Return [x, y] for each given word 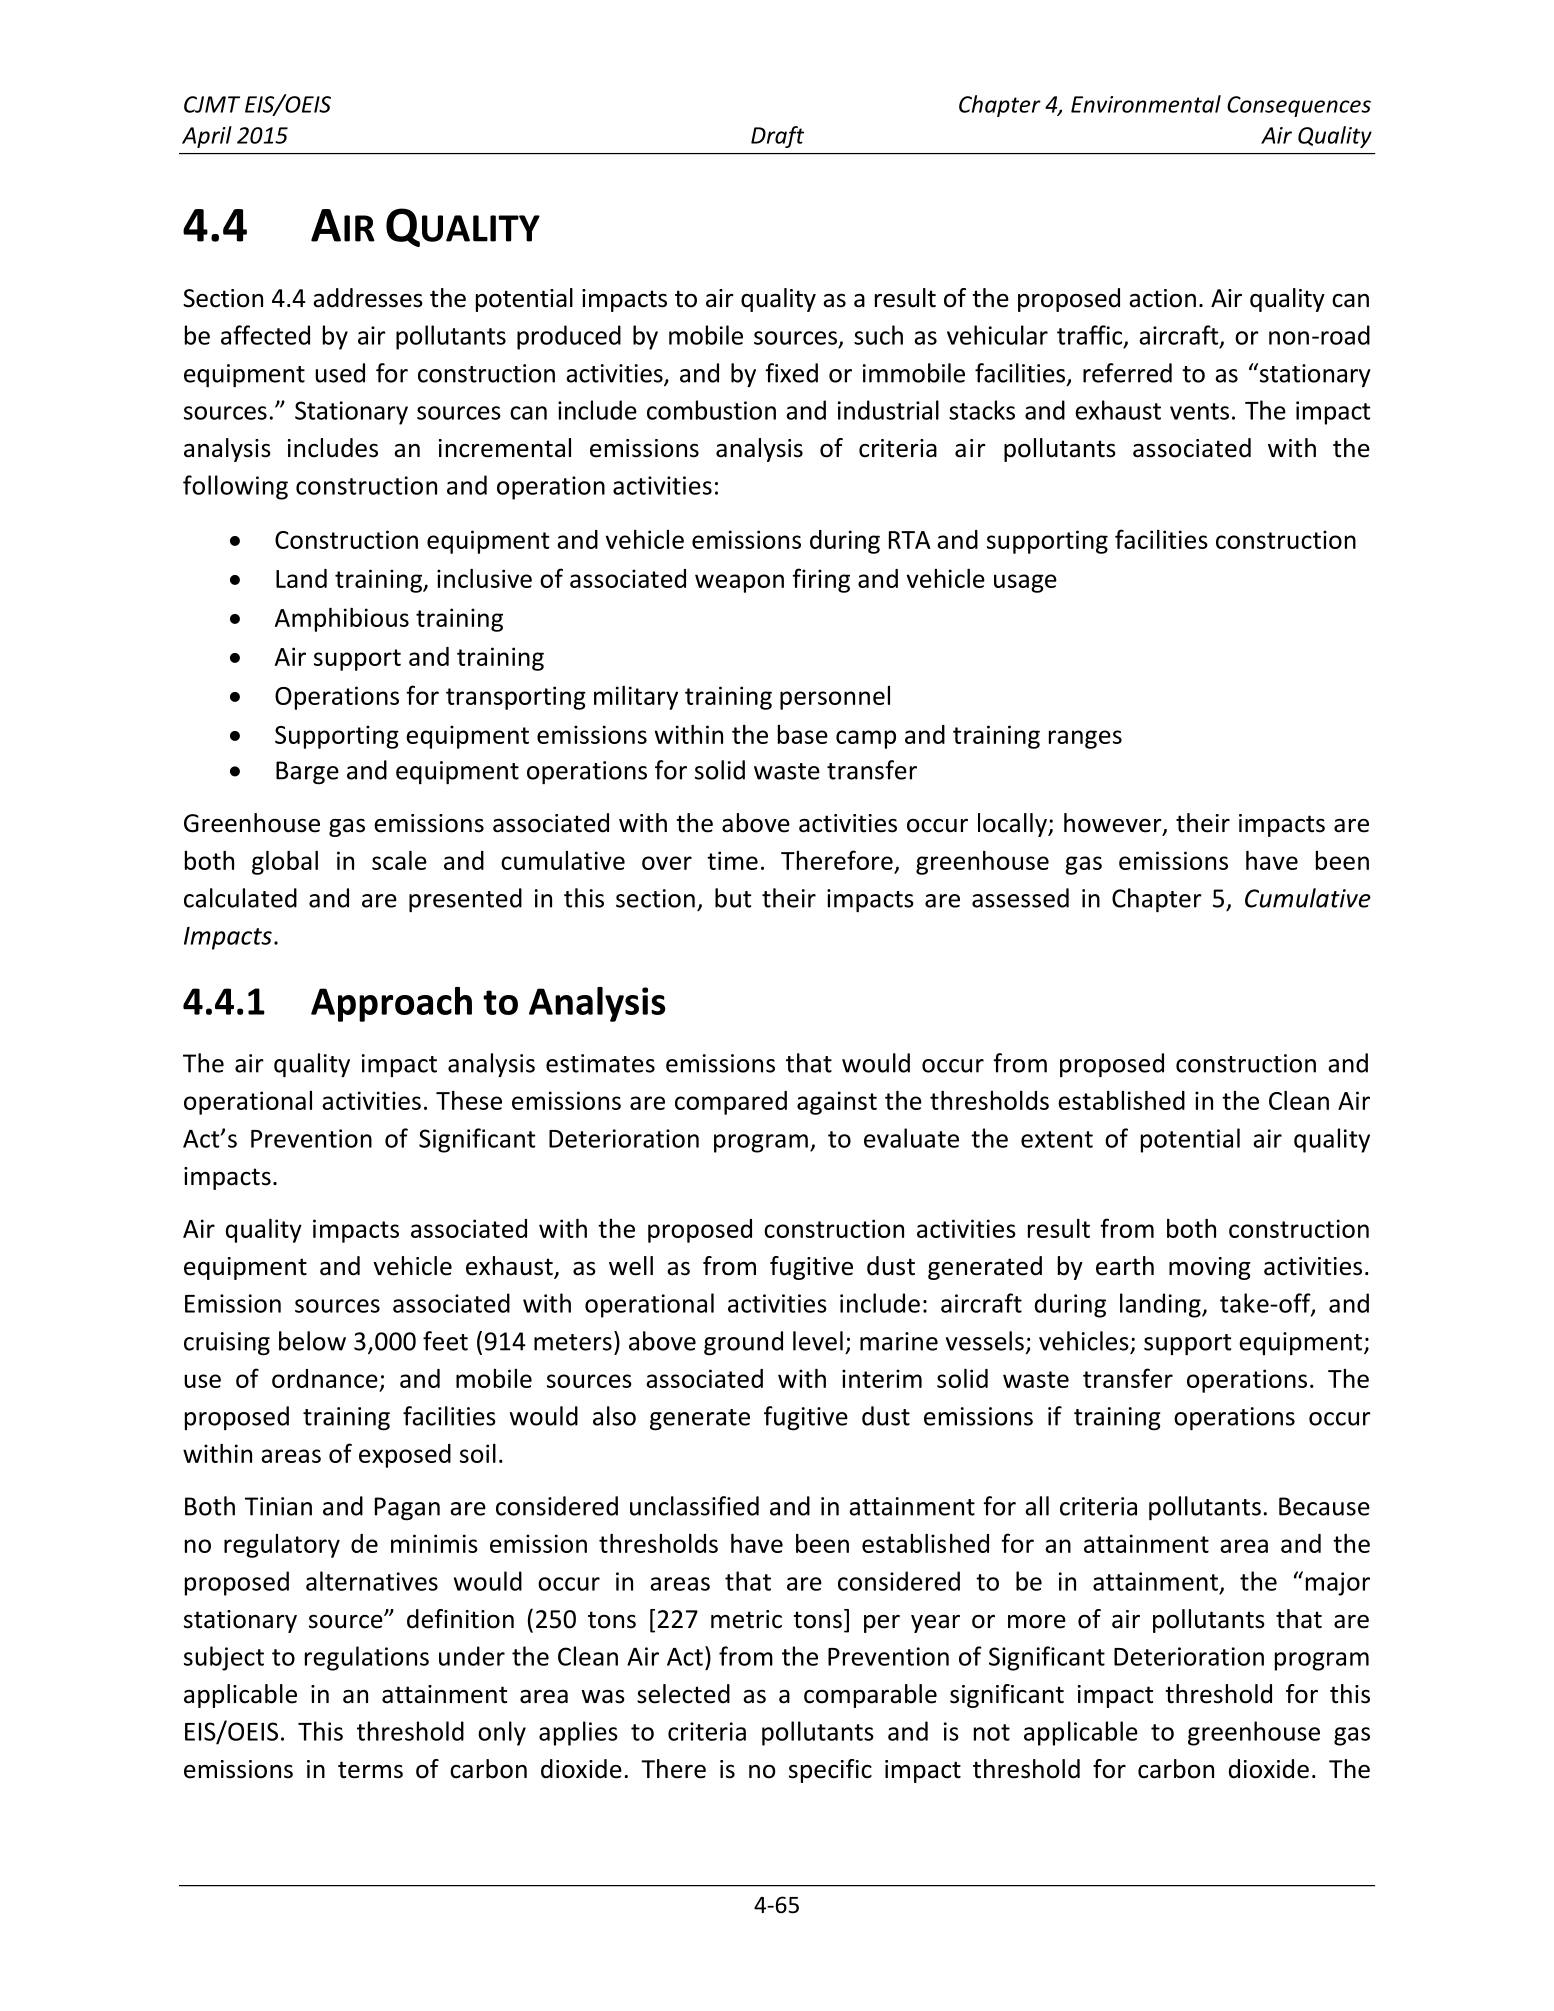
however [1114, 824]
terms [370, 1770]
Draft [777, 137]
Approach [391, 1004]
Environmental [1146, 104]
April [207, 137]
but [733, 898]
